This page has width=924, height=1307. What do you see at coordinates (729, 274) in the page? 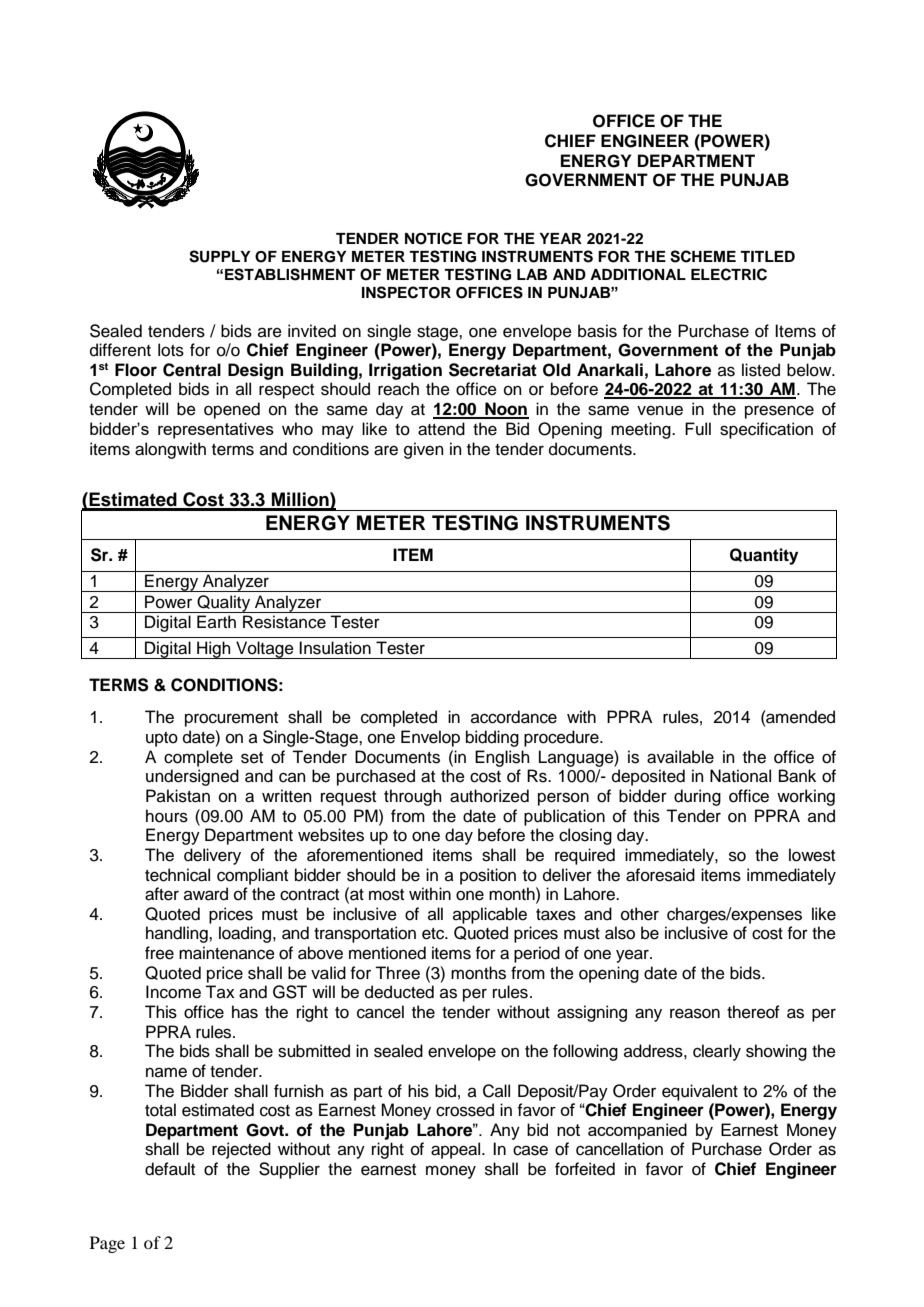
I see `ELECTRIC` at bounding box center [729, 274].
